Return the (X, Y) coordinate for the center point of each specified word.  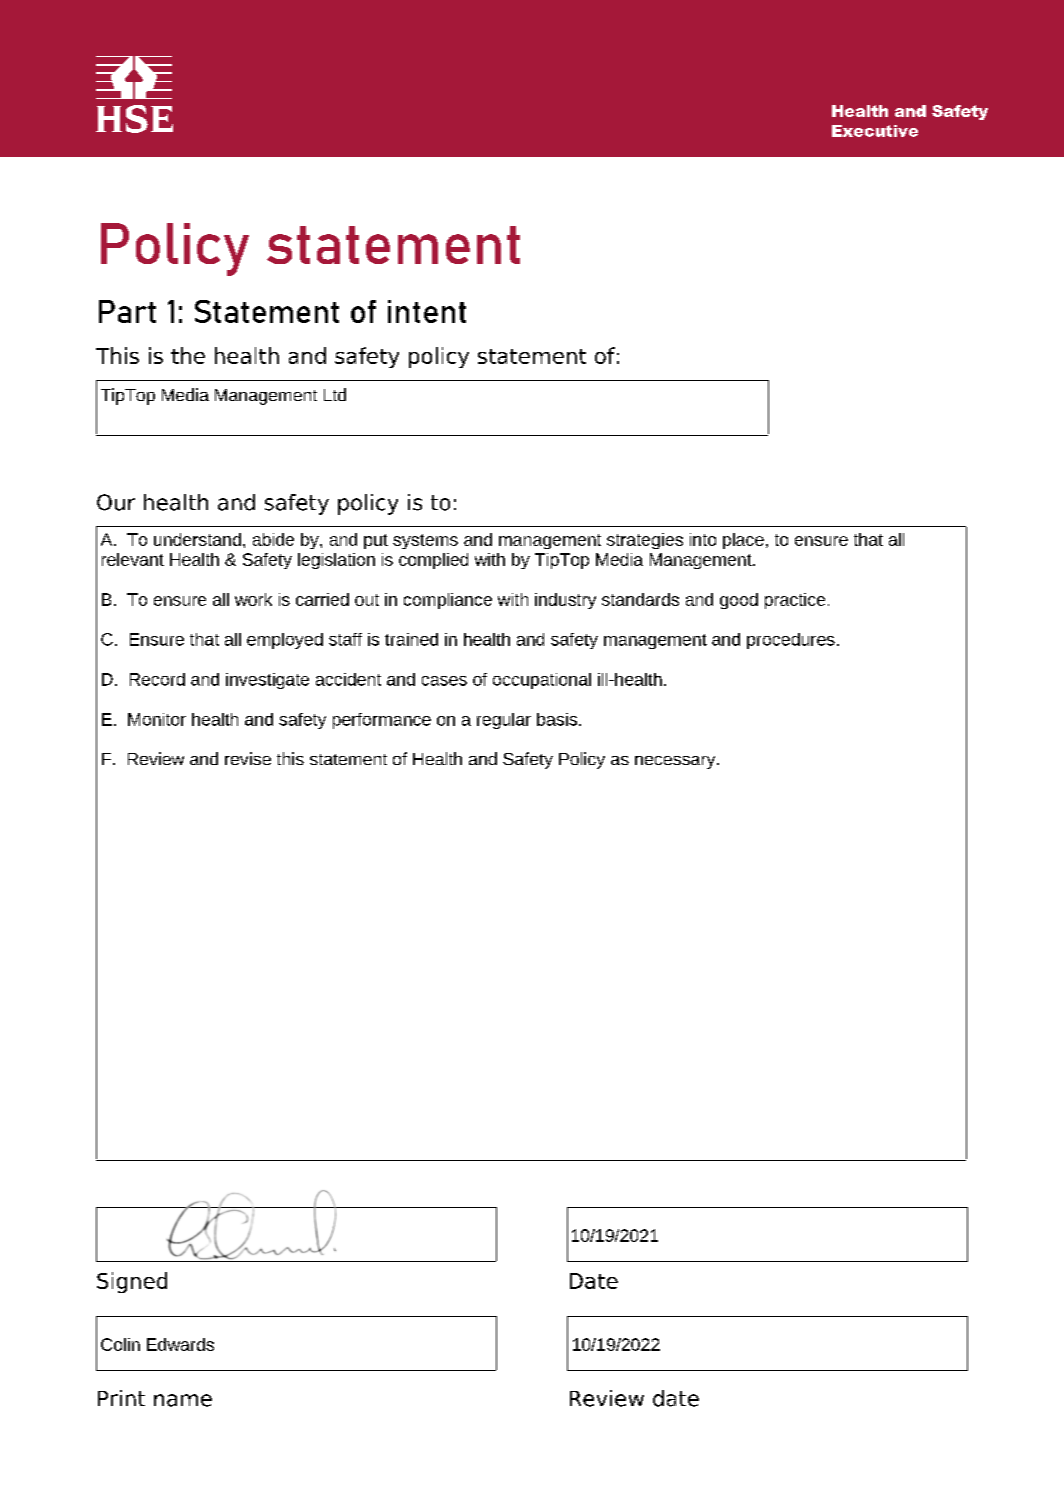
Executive (875, 131)
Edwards (180, 1344)
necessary (676, 762)
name (183, 1400)
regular (504, 721)
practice (795, 601)
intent (427, 311)
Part (127, 311)
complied (433, 561)
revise (248, 758)
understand (197, 539)
